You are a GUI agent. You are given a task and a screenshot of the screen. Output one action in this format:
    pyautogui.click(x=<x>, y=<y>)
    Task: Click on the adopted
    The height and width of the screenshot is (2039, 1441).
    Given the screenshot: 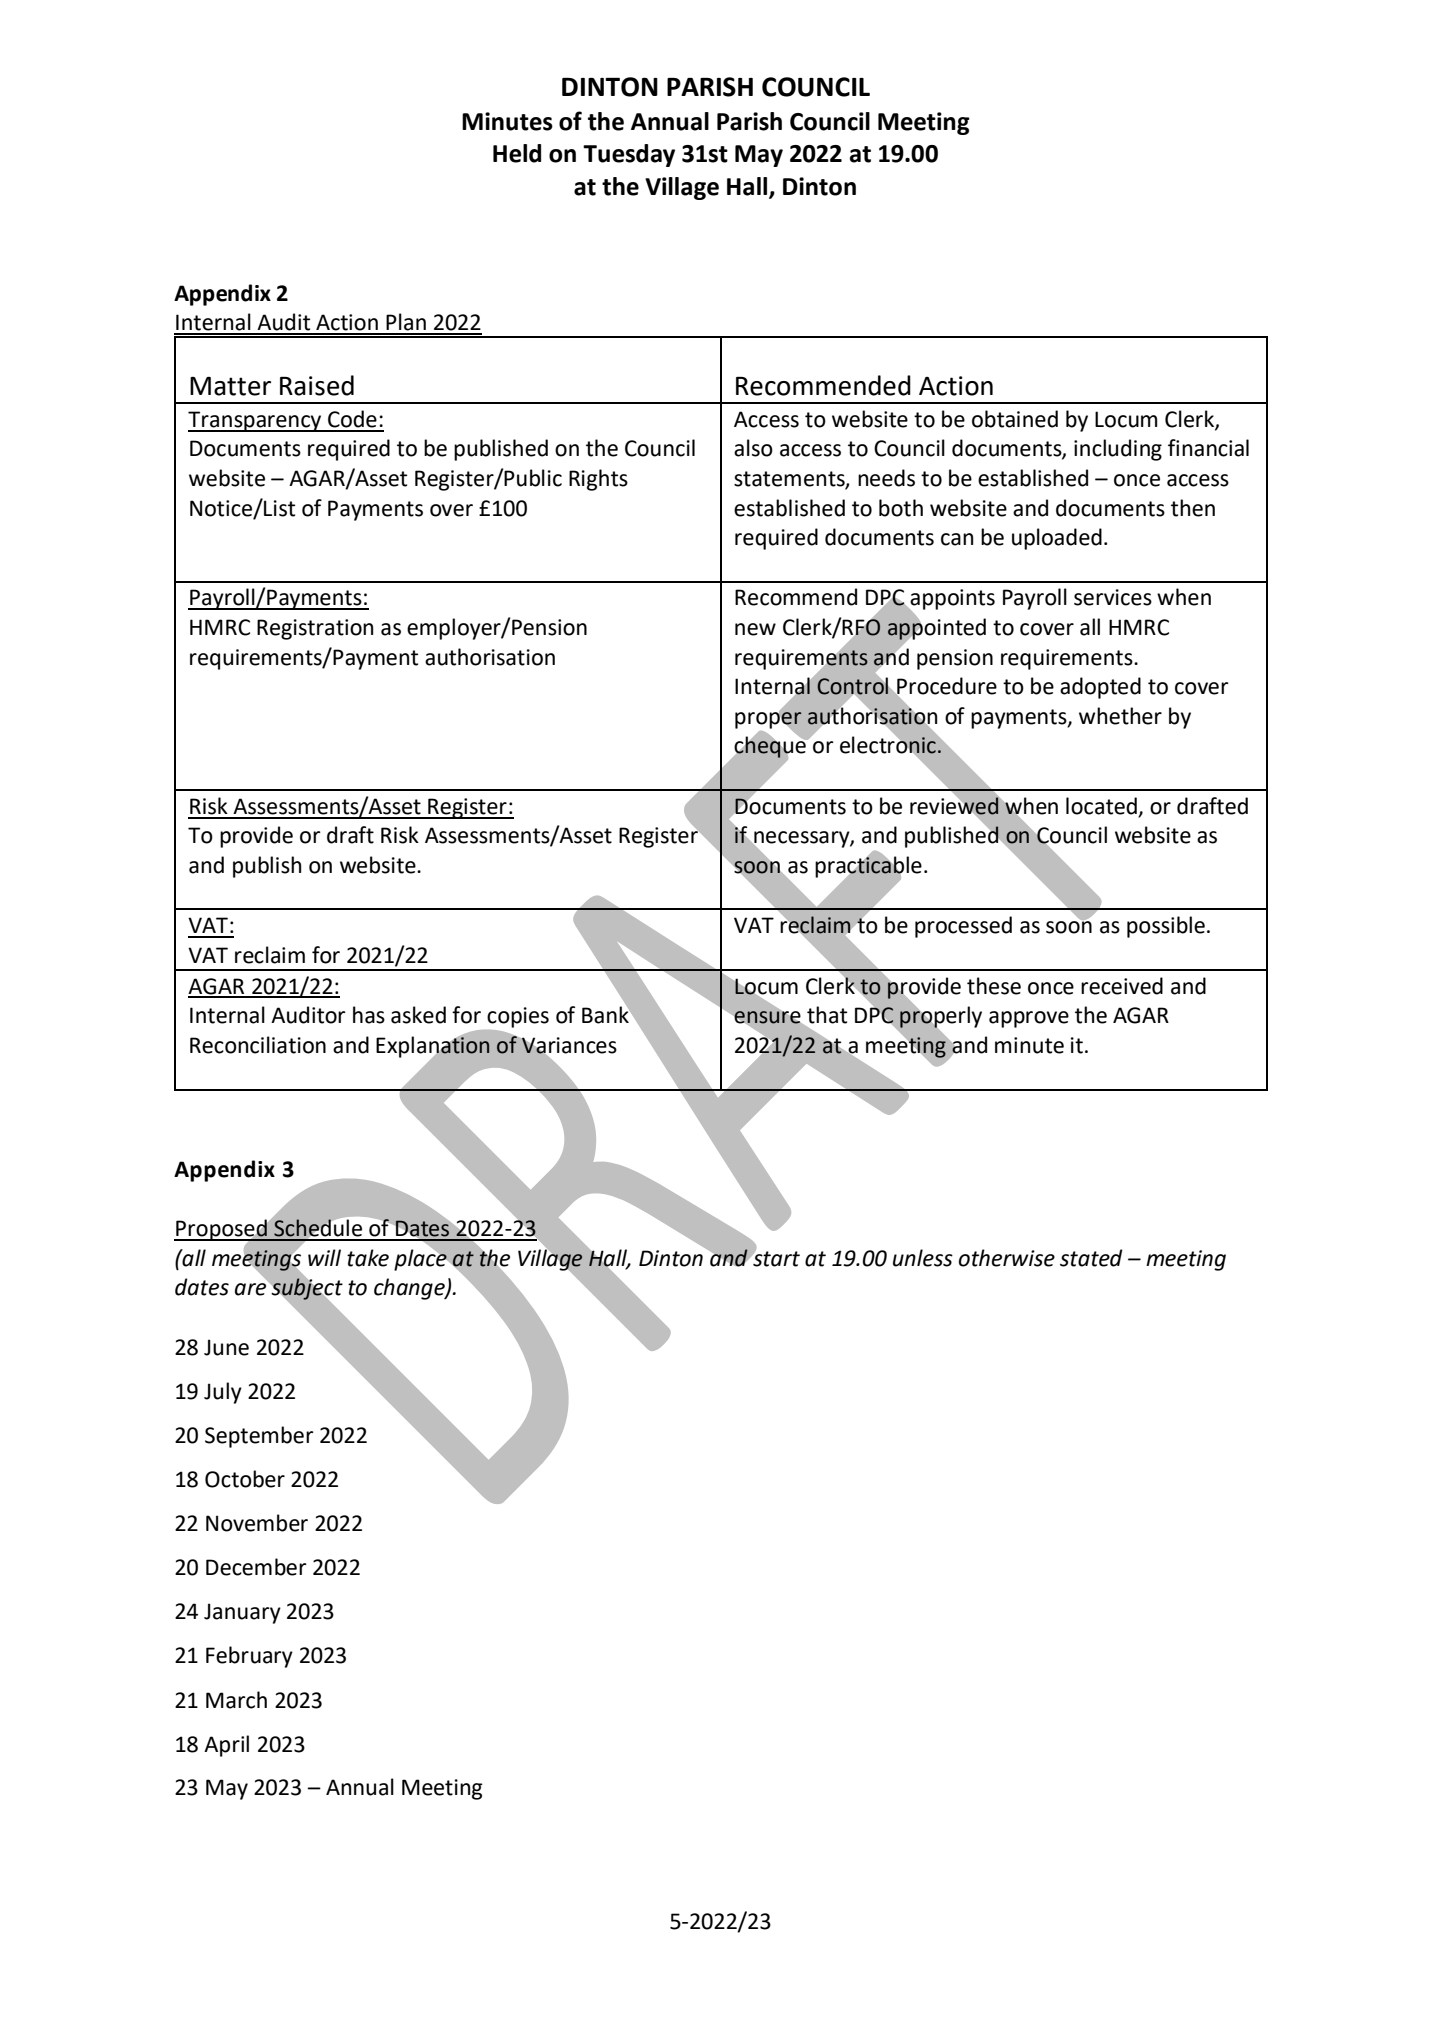 What is the action you would take?
    pyautogui.click(x=1100, y=688)
